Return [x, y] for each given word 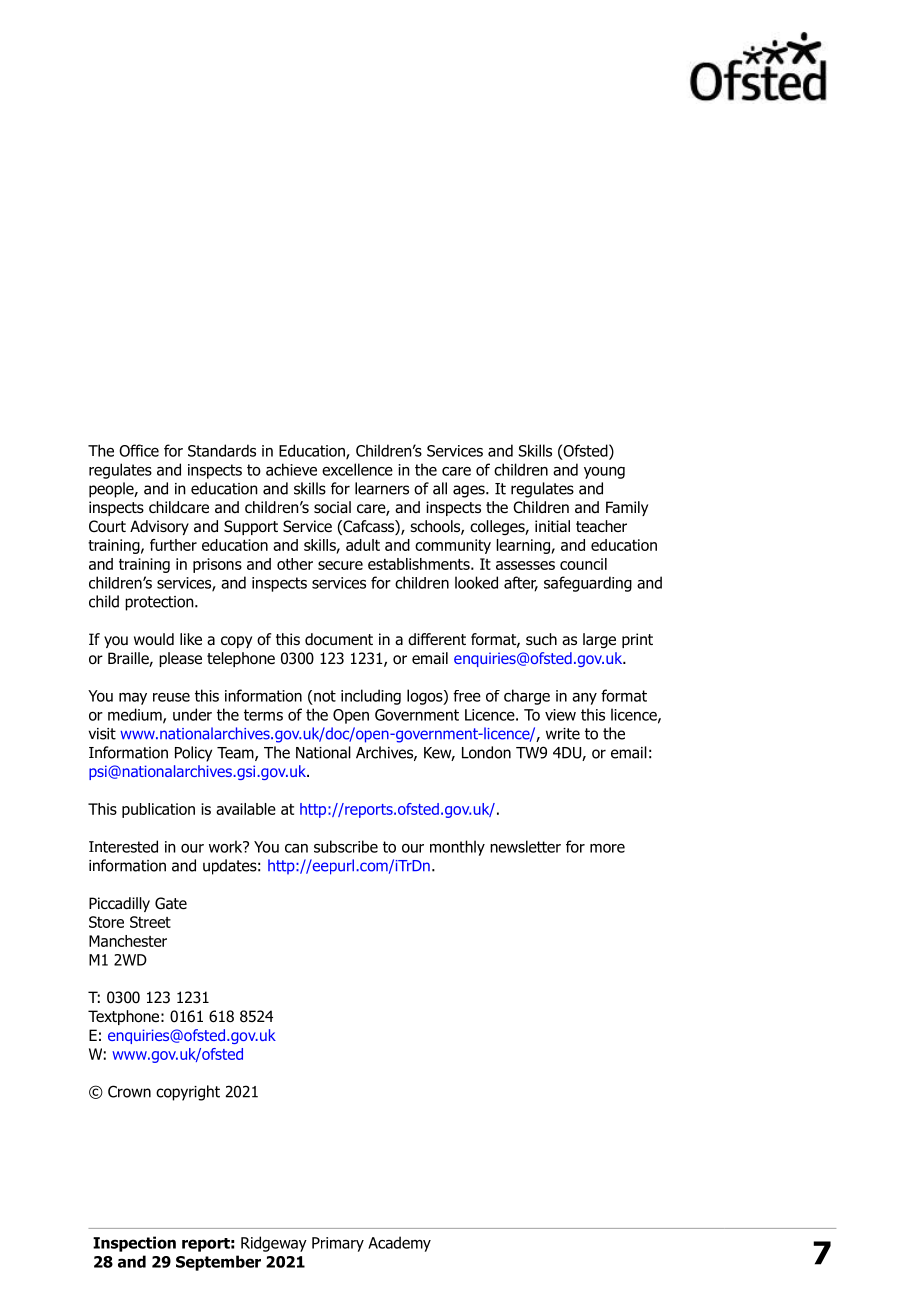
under [192, 714]
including [371, 697]
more [607, 848]
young [604, 472]
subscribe [346, 846]
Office [139, 450]
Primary [338, 1244]
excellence [357, 469]
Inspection [134, 1244]
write [563, 734]
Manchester [128, 941]
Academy [399, 1244]
